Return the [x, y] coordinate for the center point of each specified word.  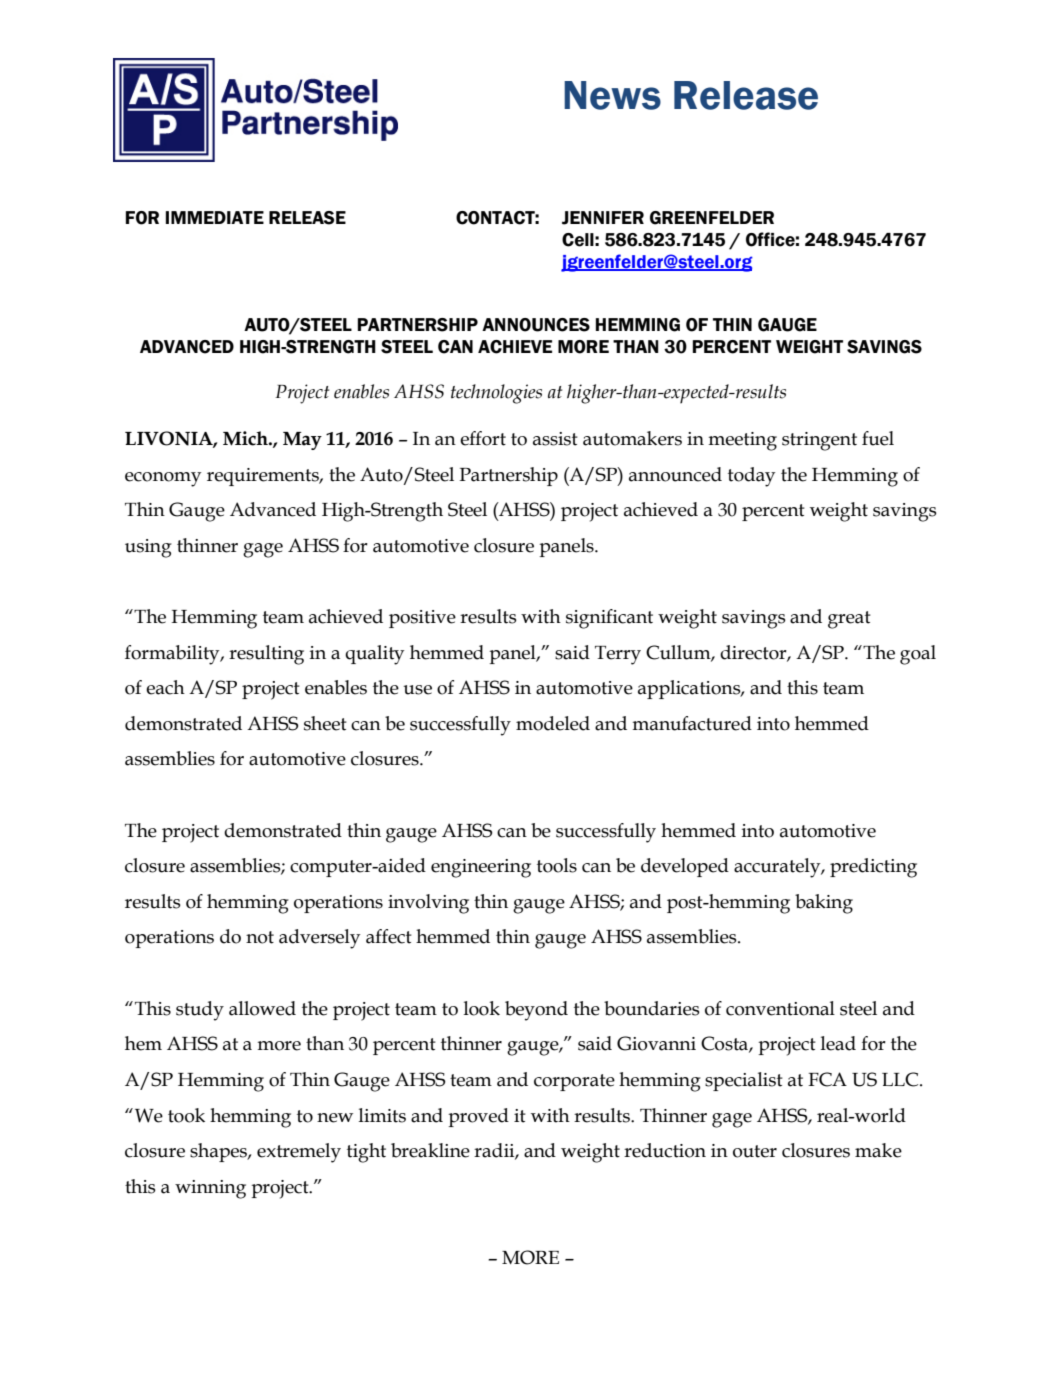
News [612, 95]
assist [555, 439]
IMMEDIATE [215, 217]
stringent [819, 441]
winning [210, 1189]
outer [755, 1151]
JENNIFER [603, 218]
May [302, 441]
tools [557, 865]
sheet [325, 723]
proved [478, 1117]
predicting [873, 868]
